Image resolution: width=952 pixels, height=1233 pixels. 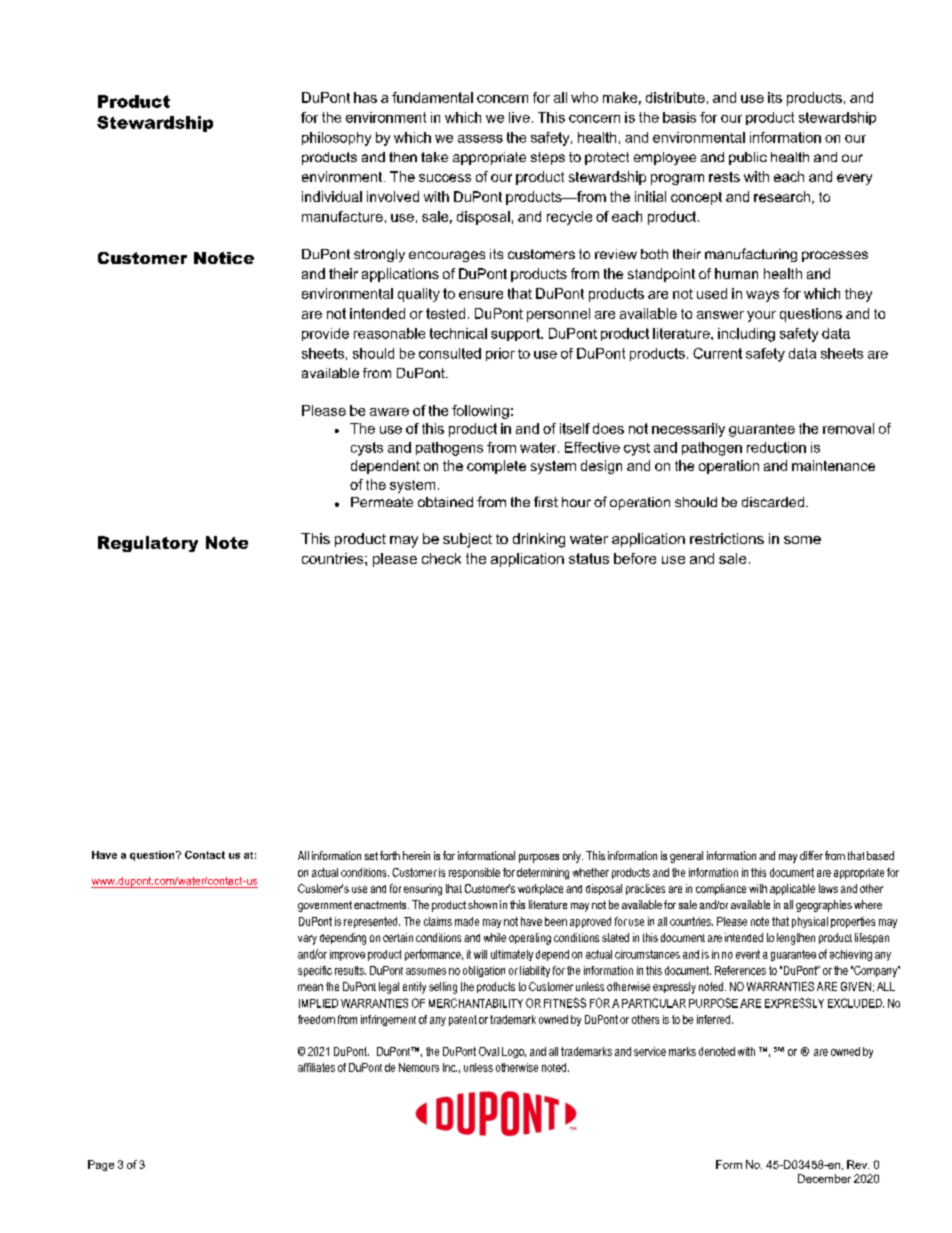 I want to click on check, so click(x=441, y=558).
